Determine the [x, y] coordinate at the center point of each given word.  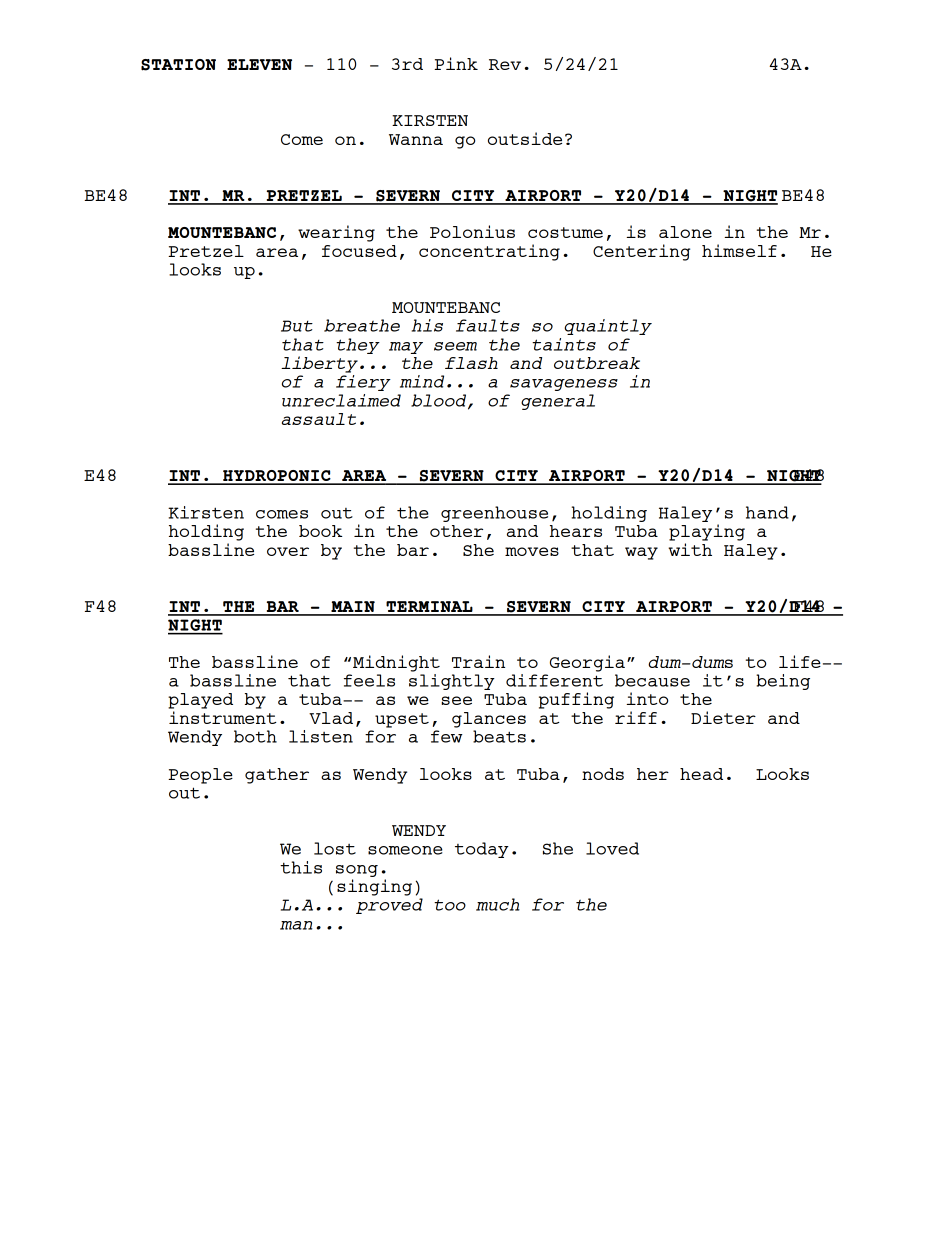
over [288, 551]
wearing [336, 233]
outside [525, 138]
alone [685, 232]
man [296, 925]
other [456, 531]
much [498, 904]
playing [707, 532]
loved [612, 848]
